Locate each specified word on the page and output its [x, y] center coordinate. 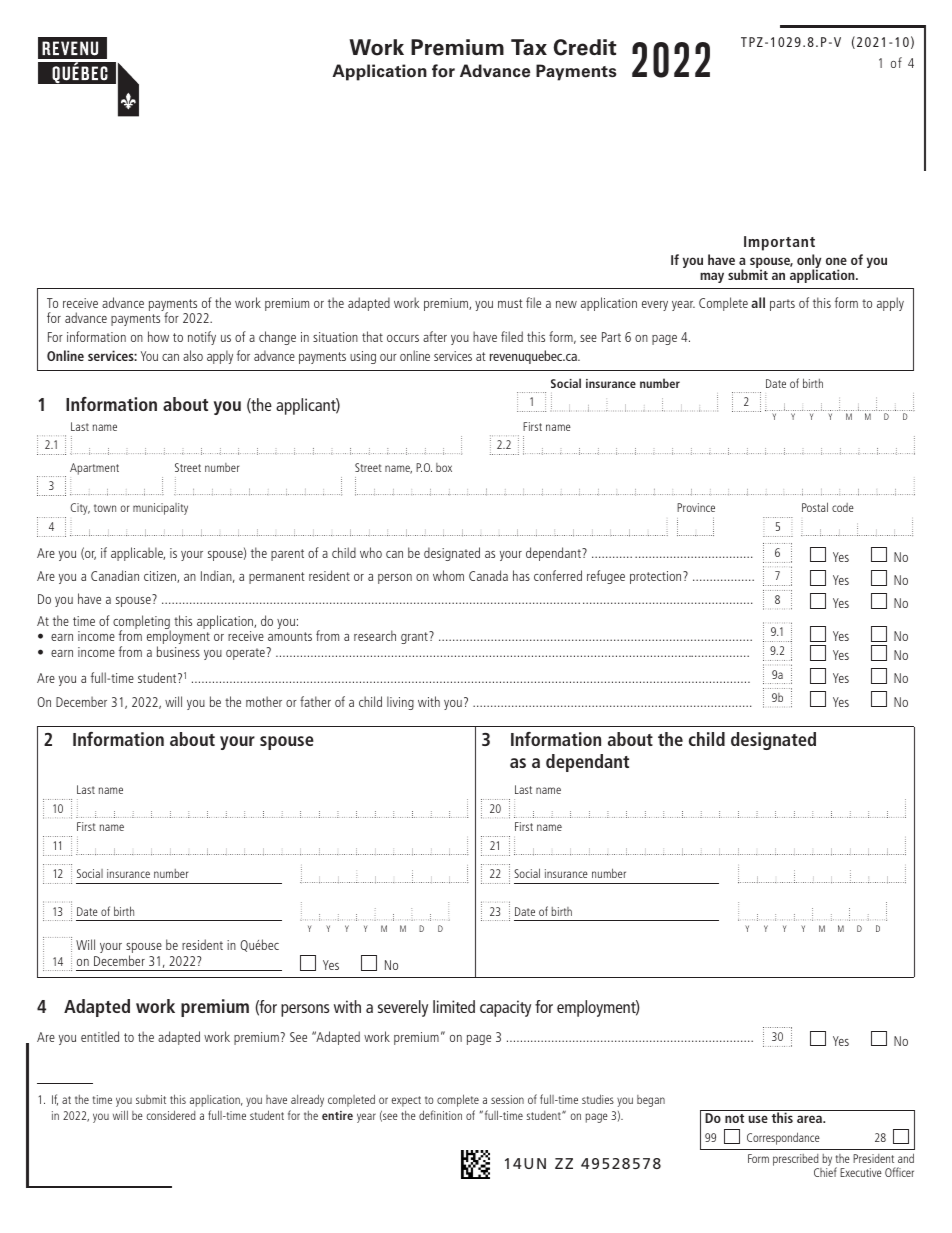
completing [142, 623]
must [510, 303]
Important [779, 243]
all [758, 302]
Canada [488, 575]
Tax [529, 47]
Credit [585, 47]
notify [202, 338]
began [651, 1101]
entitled [100, 1036]
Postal [815, 507]
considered [171, 1115]
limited [454, 1006]
